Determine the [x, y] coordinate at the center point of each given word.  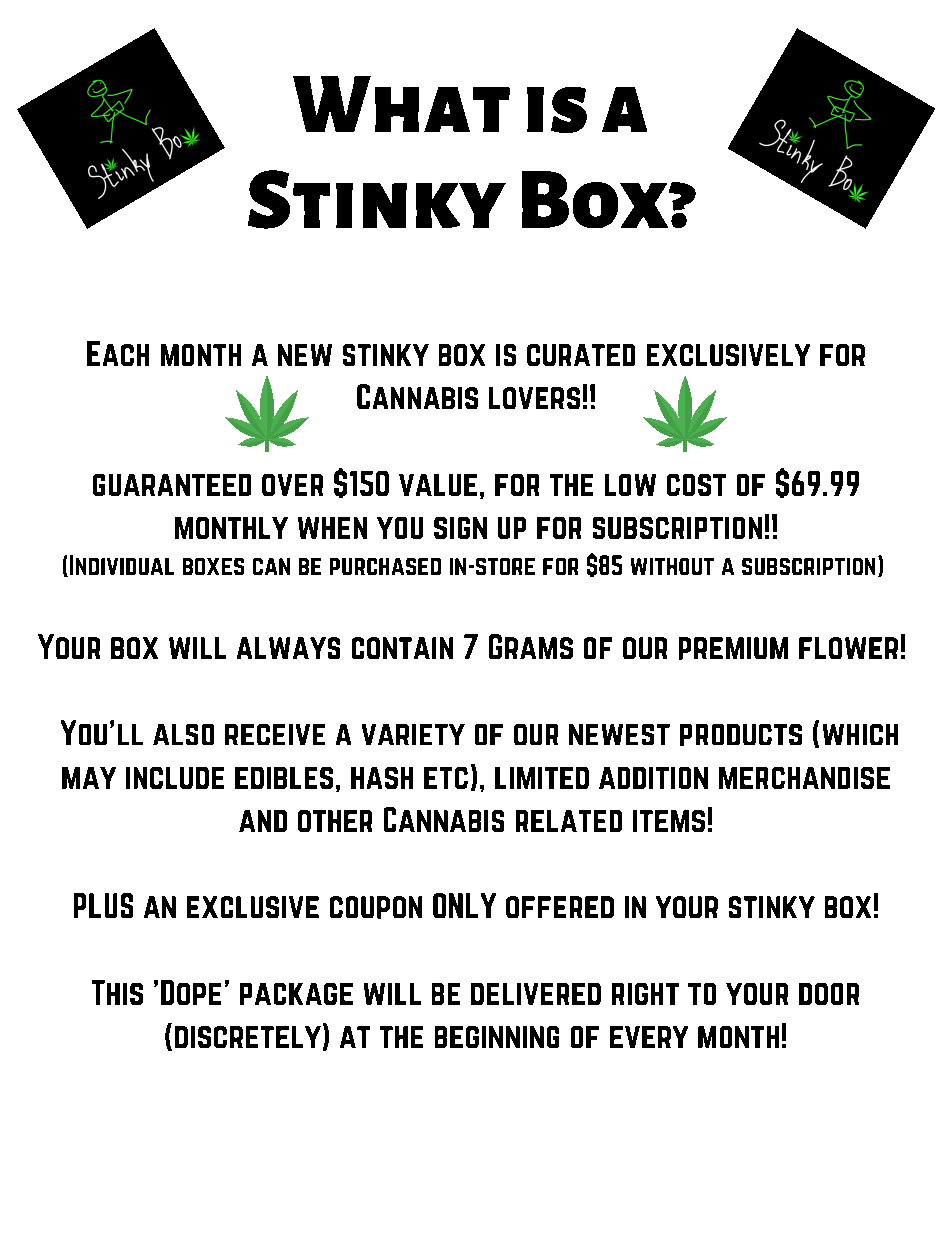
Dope [191, 992]
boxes [213, 566]
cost [696, 485]
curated [581, 355]
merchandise [804, 778]
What [401, 104]
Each [118, 353]
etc [446, 778]
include [175, 778]
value [438, 485]
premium [733, 648]
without [672, 566]
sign [460, 528]
